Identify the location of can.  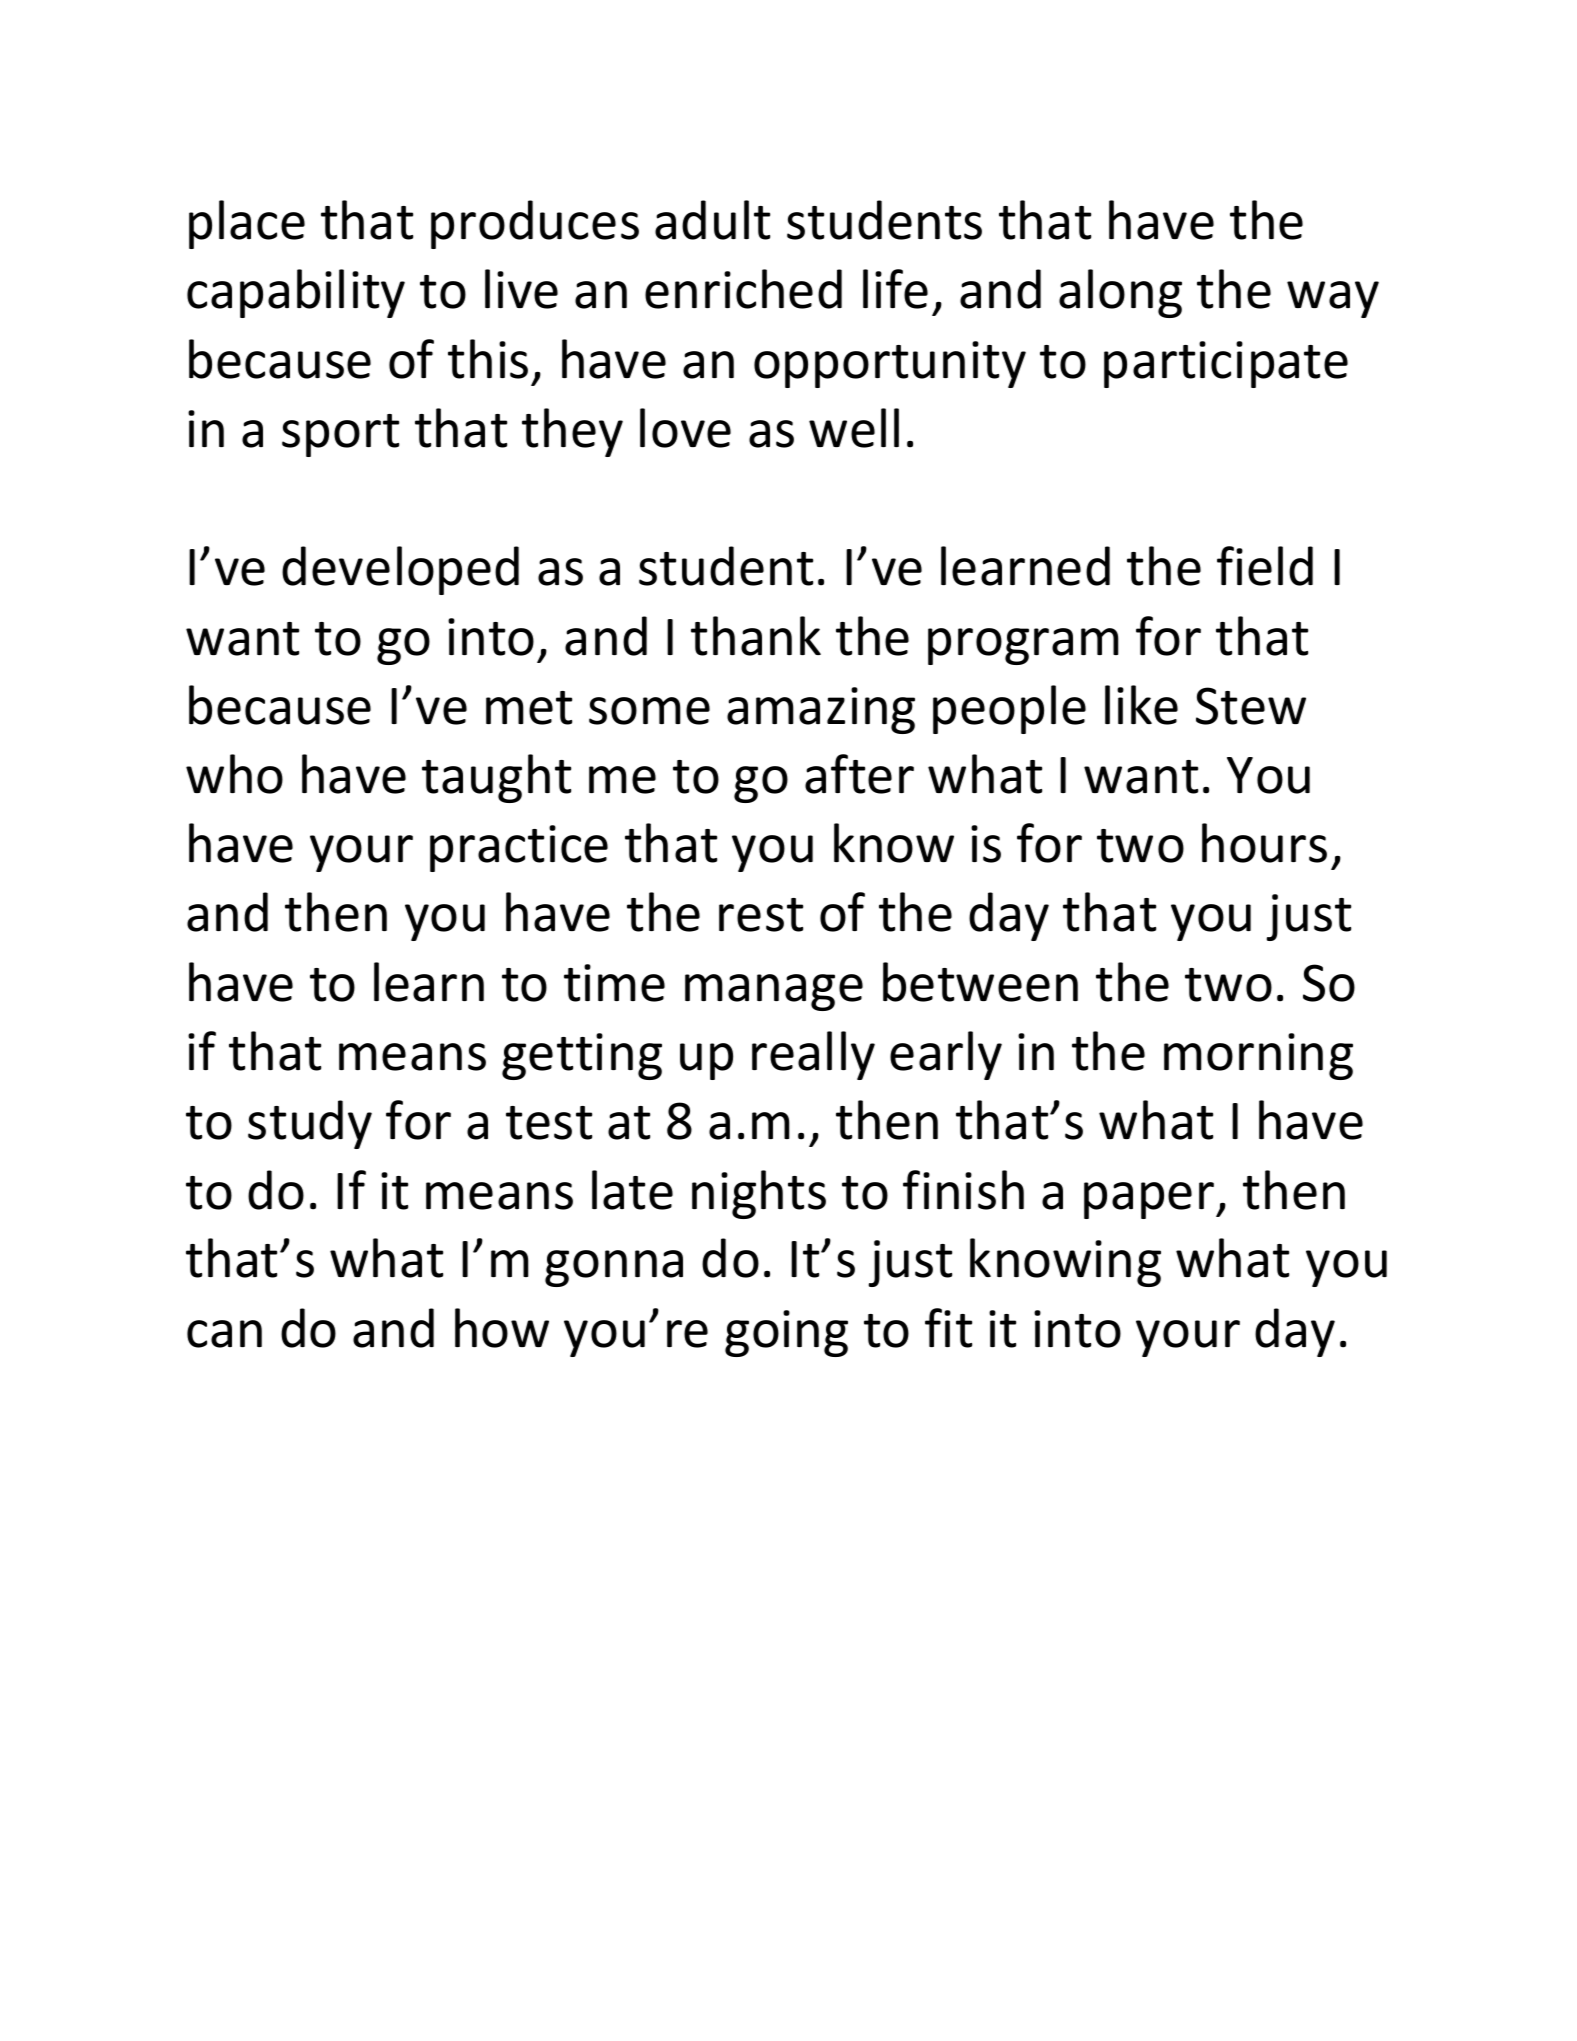
(224, 1334).
